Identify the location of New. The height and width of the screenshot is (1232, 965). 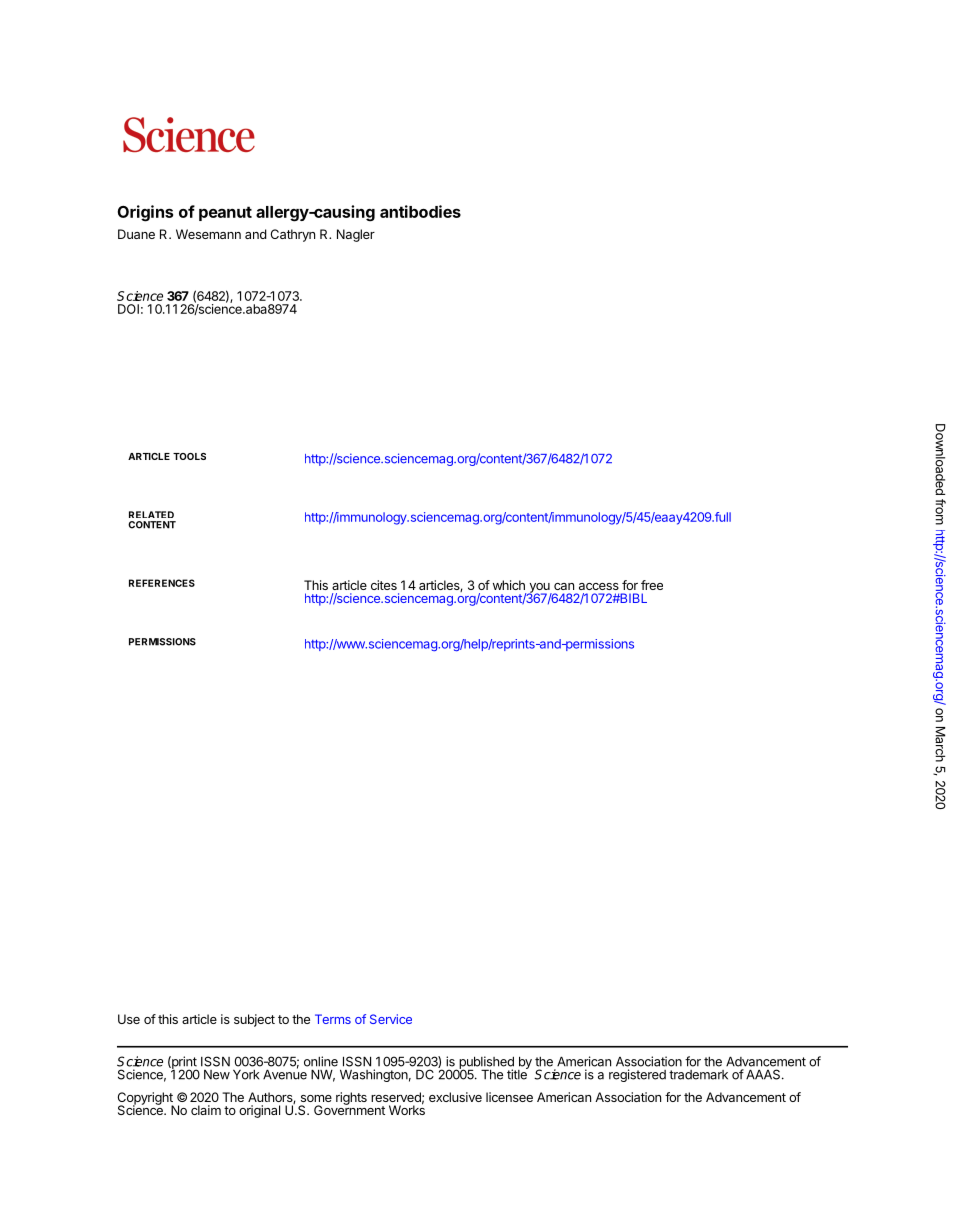
(217, 1075).
